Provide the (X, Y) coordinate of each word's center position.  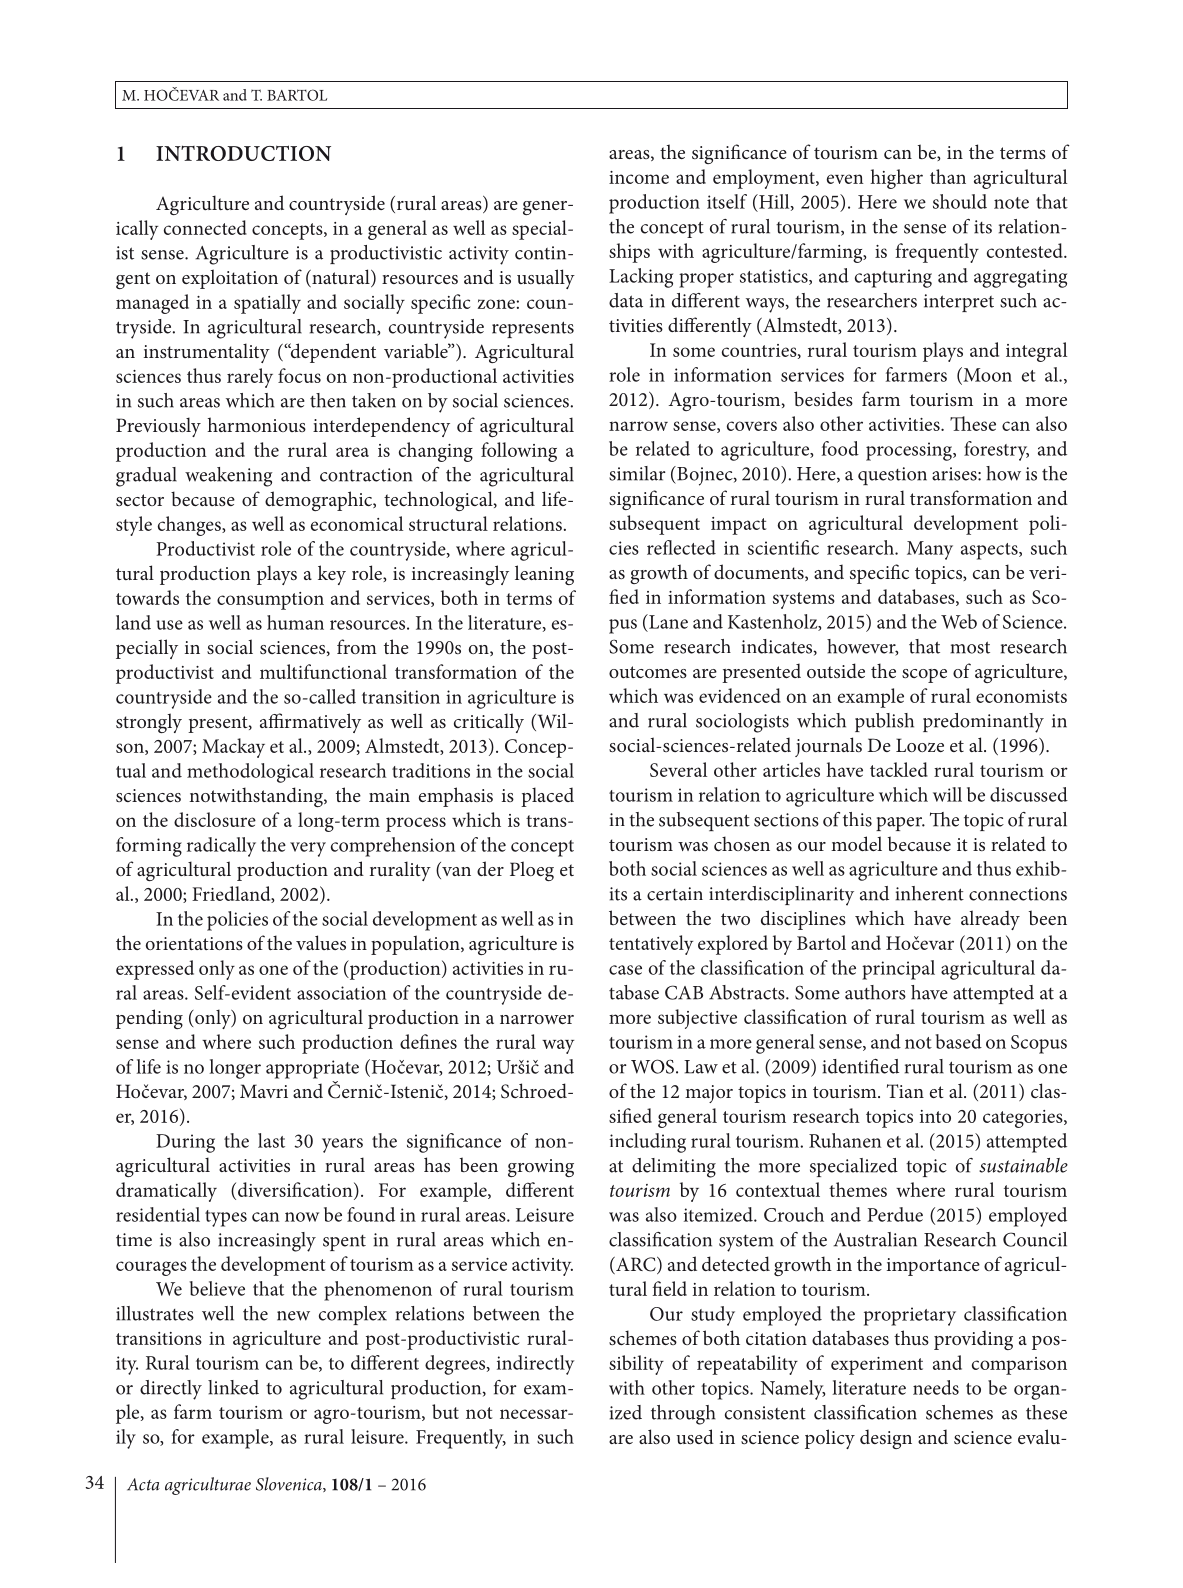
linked (233, 1387)
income (639, 177)
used (695, 1436)
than (948, 176)
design (886, 1439)
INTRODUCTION (243, 153)
